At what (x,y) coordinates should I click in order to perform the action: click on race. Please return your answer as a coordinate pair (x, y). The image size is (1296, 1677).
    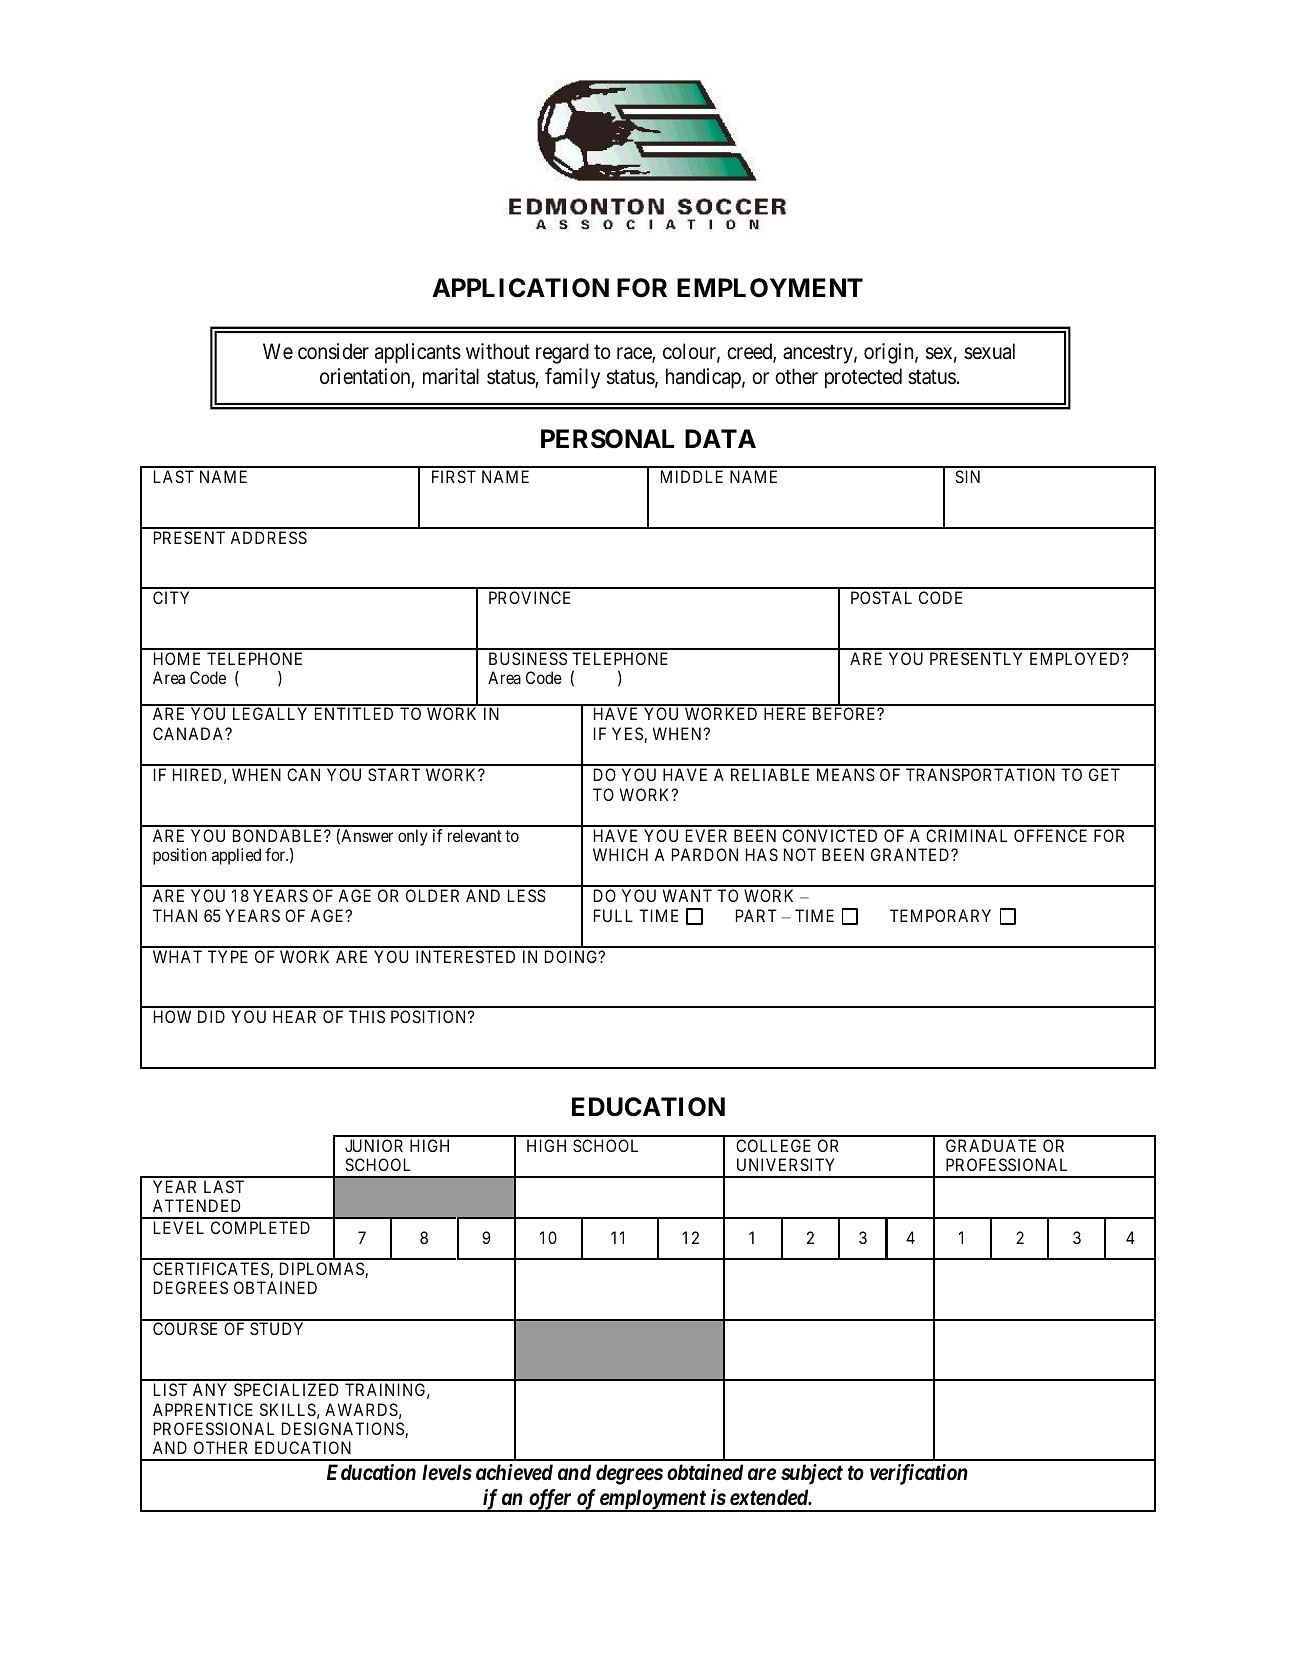
    Looking at the image, I should click on (635, 355).
